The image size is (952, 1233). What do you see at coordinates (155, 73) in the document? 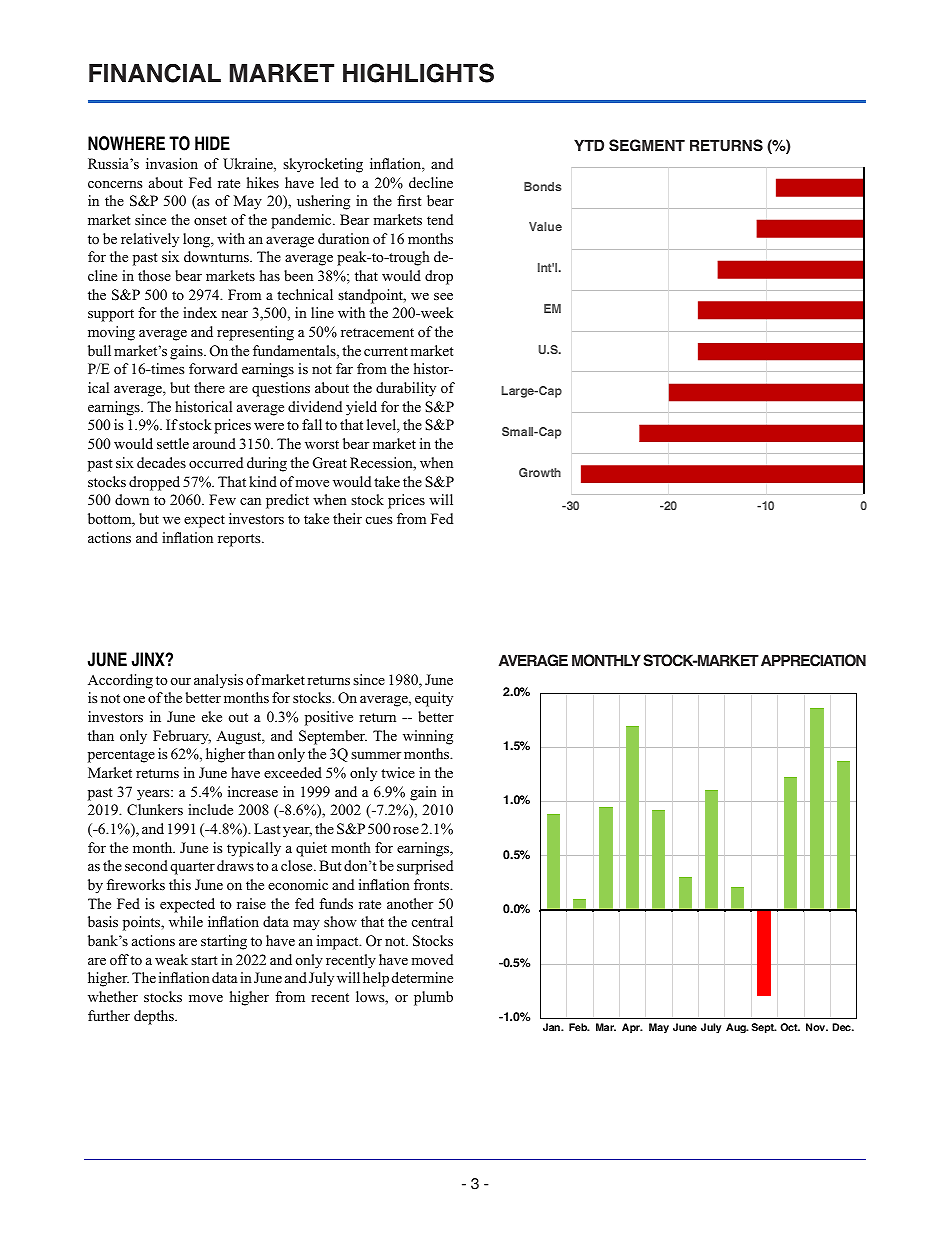
I see `FINANCIAL` at bounding box center [155, 73].
